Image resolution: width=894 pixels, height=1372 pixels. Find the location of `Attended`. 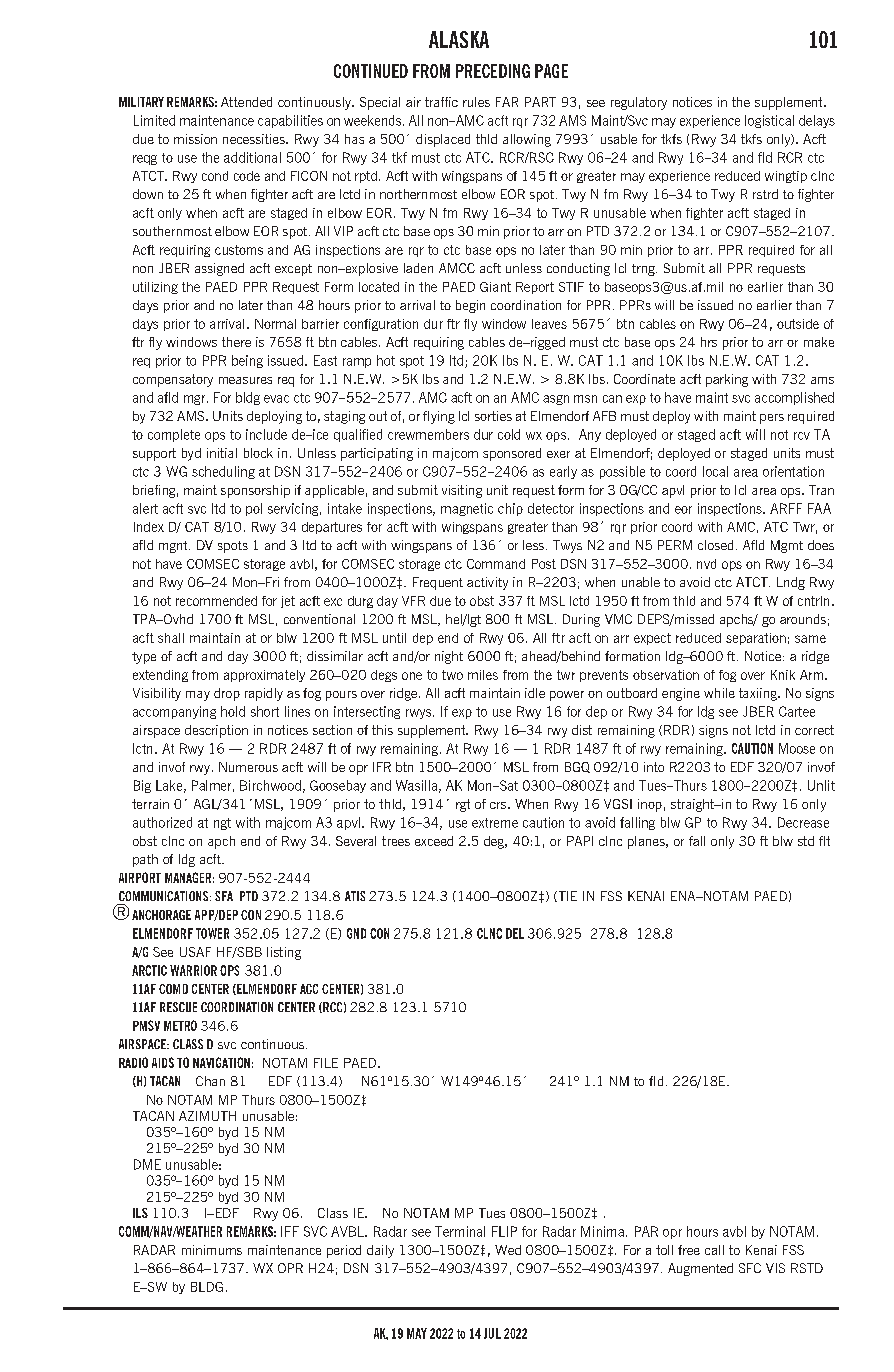

Attended is located at coordinates (246, 102).
